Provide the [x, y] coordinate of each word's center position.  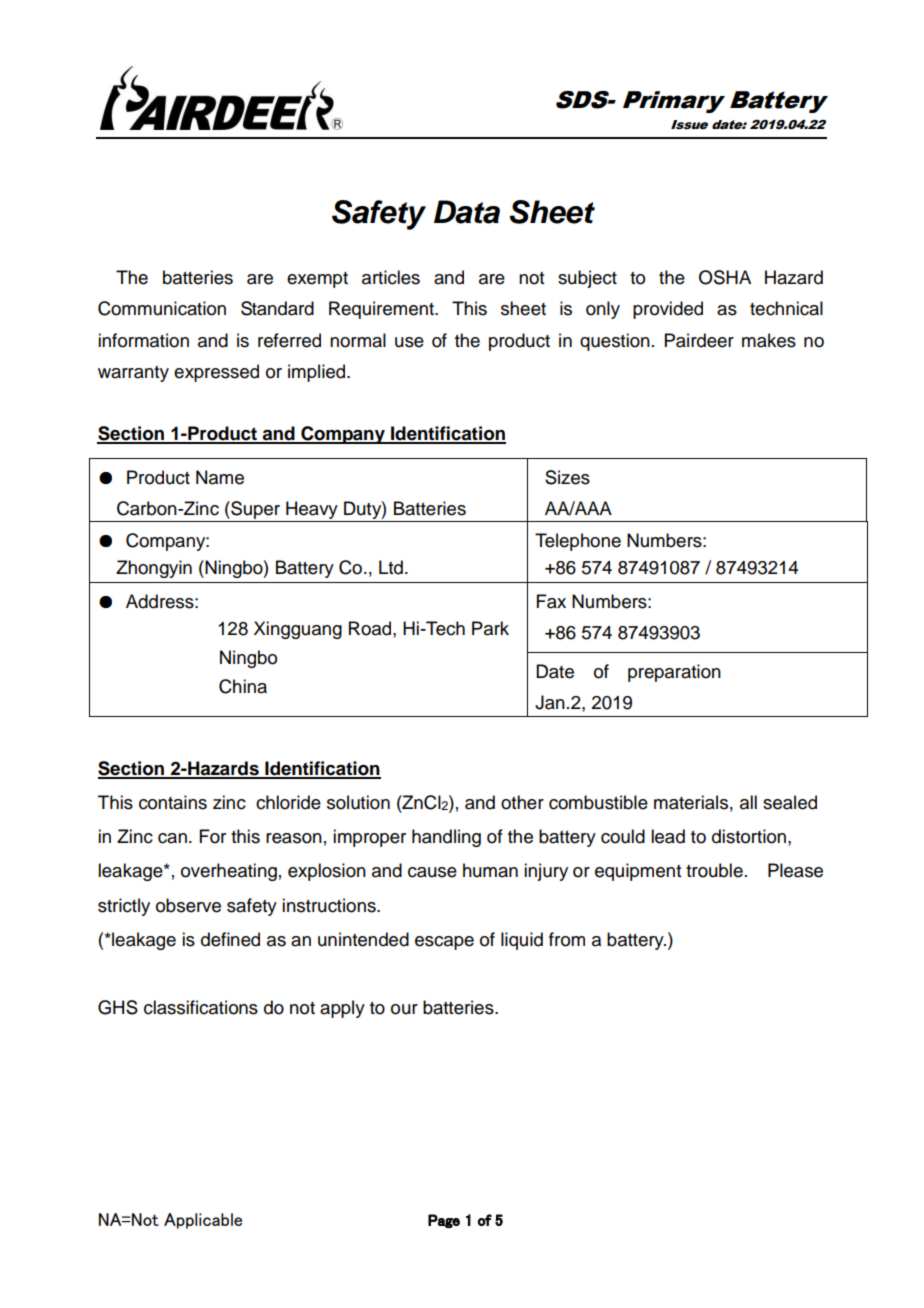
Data [467, 212]
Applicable [203, 1221]
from [567, 939]
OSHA [725, 277]
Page [444, 1221]
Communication [162, 308]
